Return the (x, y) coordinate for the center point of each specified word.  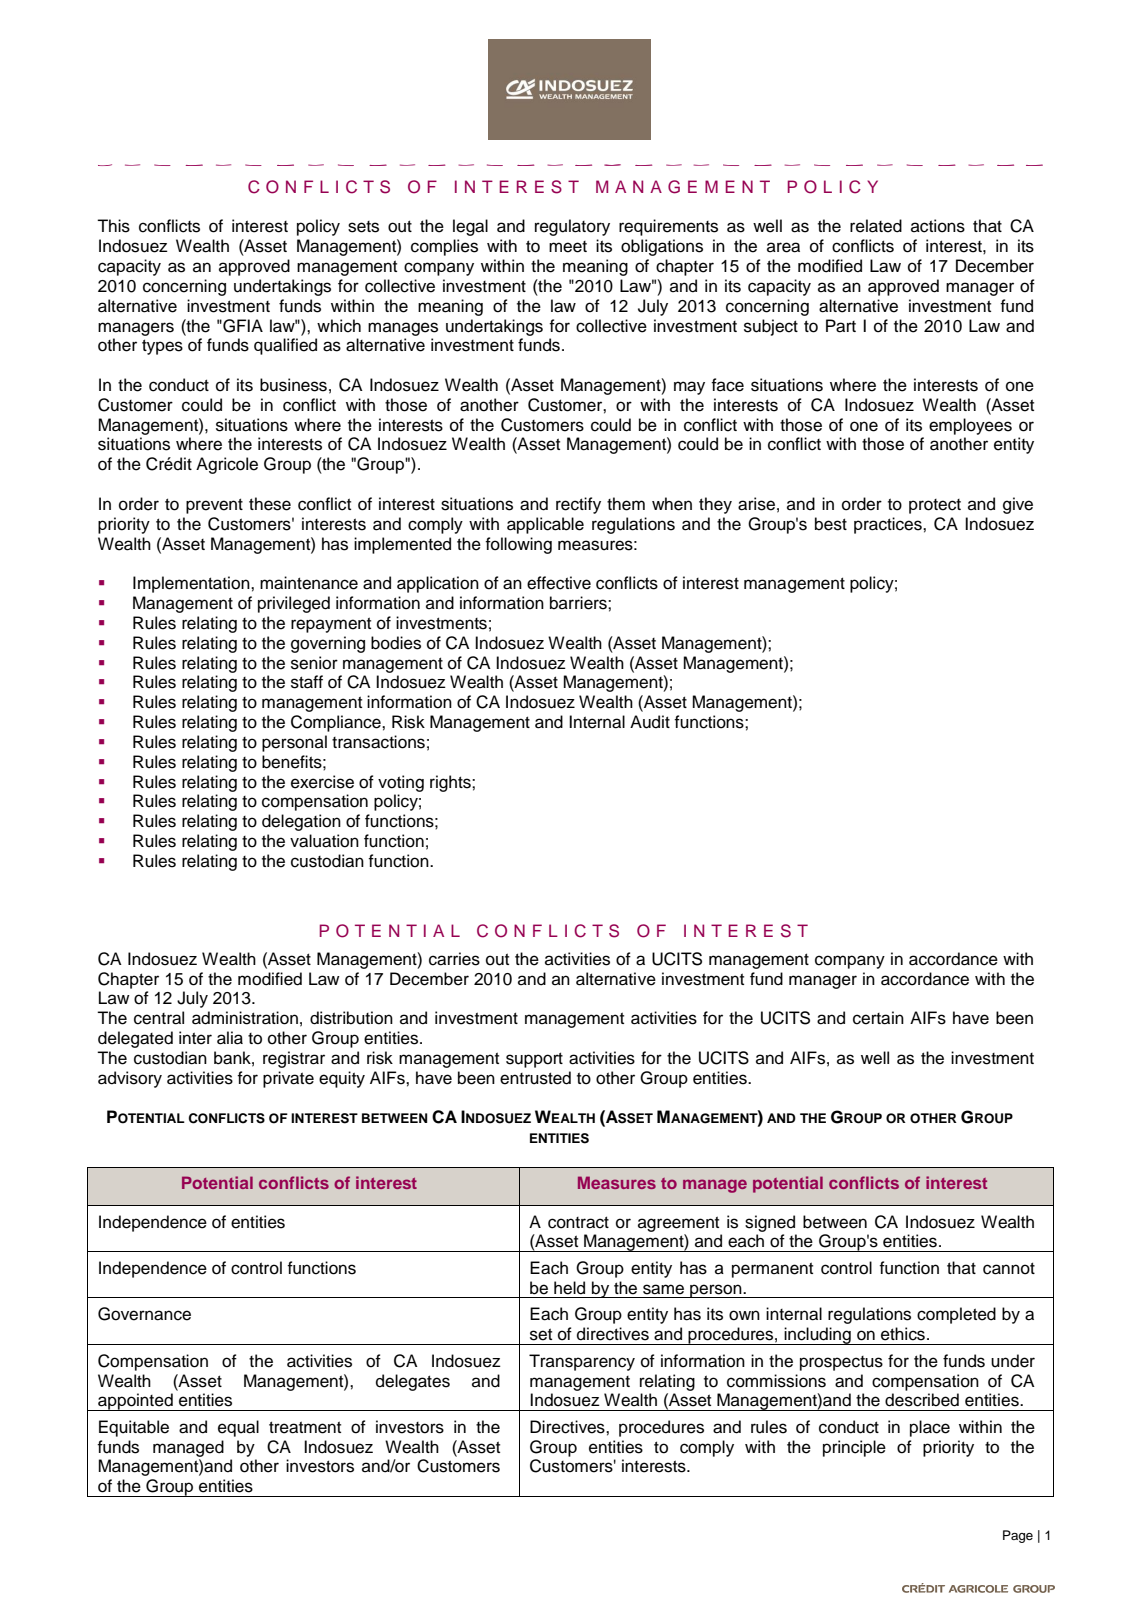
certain (878, 1018)
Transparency (582, 1362)
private (288, 1079)
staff (307, 682)
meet (568, 247)
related (876, 226)
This (113, 226)
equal (238, 1428)
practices (889, 525)
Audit (650, 722)
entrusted (535, 1078)
